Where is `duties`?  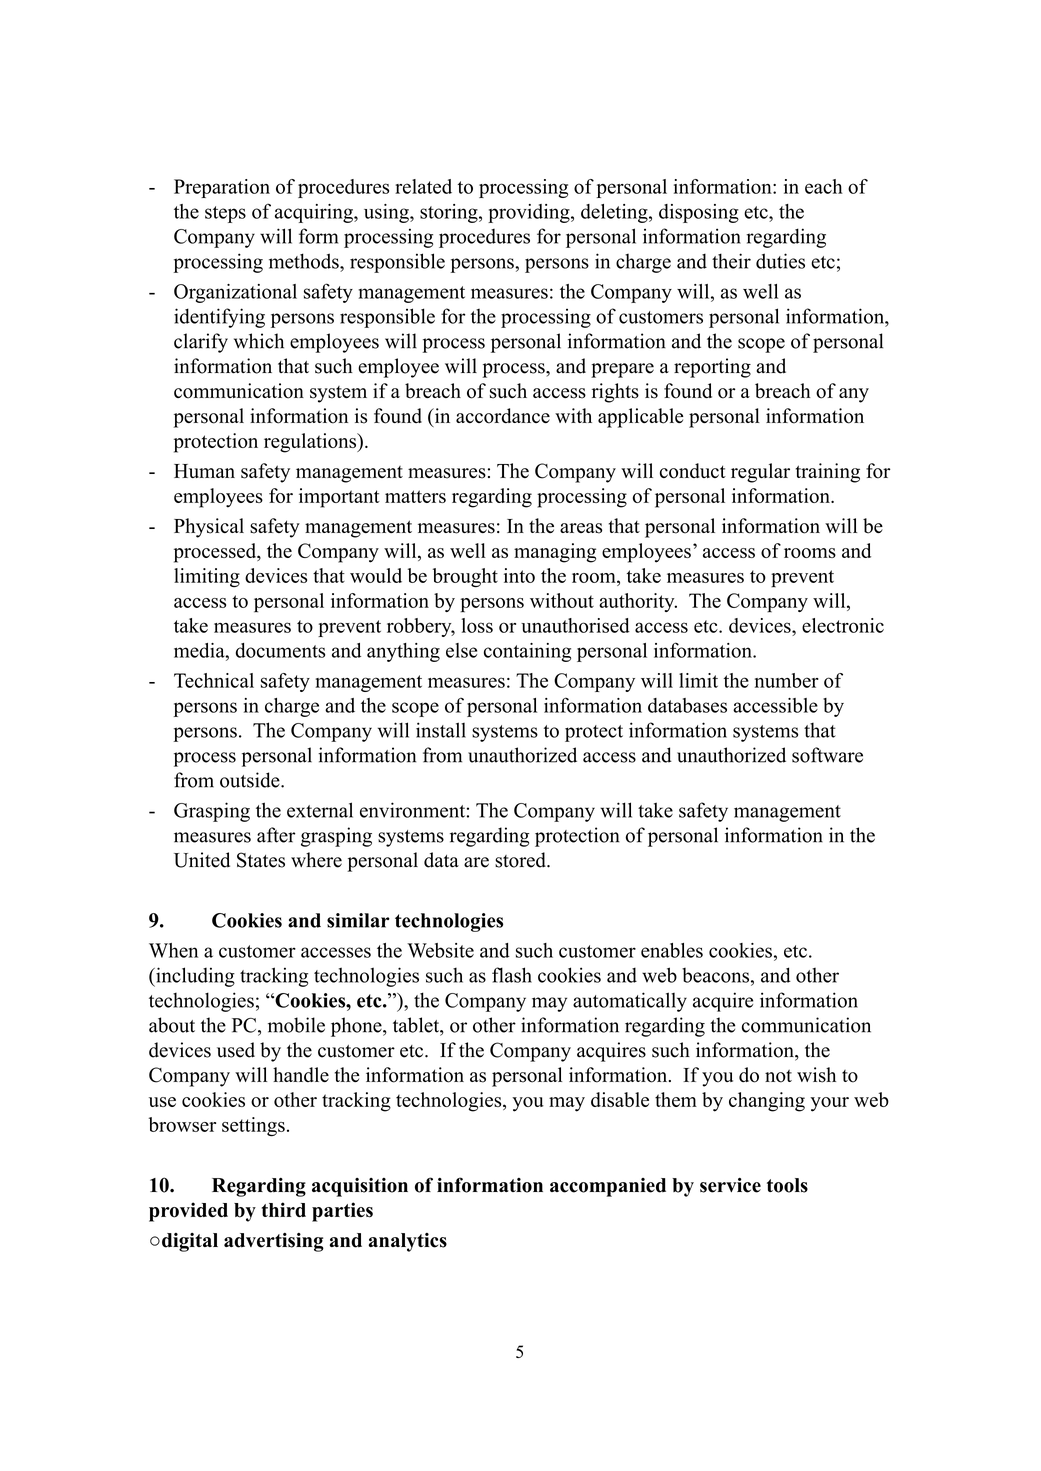
duties is located at coordinates (780, 261).
